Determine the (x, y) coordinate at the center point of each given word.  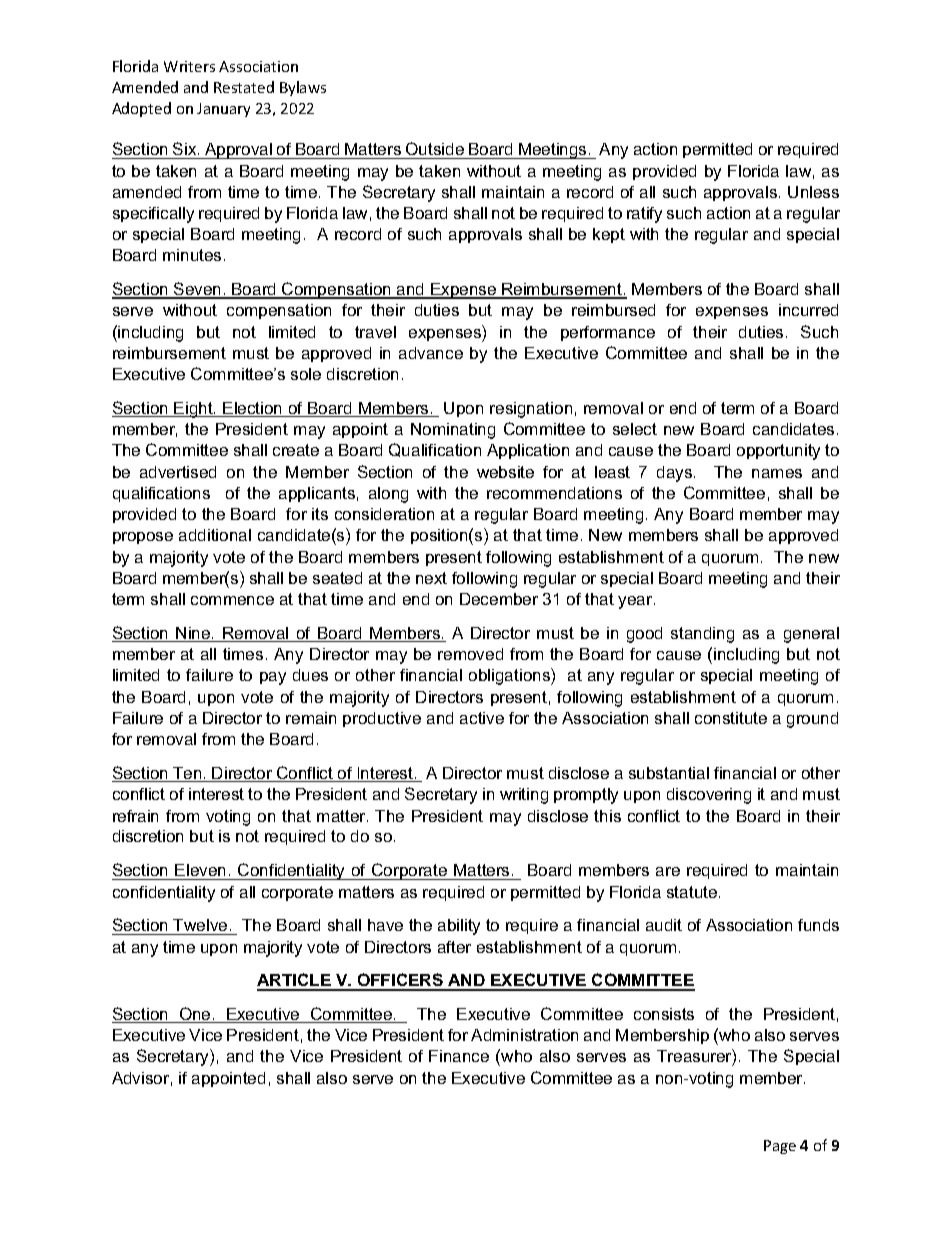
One (195, 1015)
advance (431, 353)
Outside (435, 148)
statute (693, 892)
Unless (813, 192)
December (499, 599)
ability (459, 927)
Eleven (201, 872)
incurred (808, 310)
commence (232, 600)
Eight (194, 410)
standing (702, 635)
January (223, 110)
